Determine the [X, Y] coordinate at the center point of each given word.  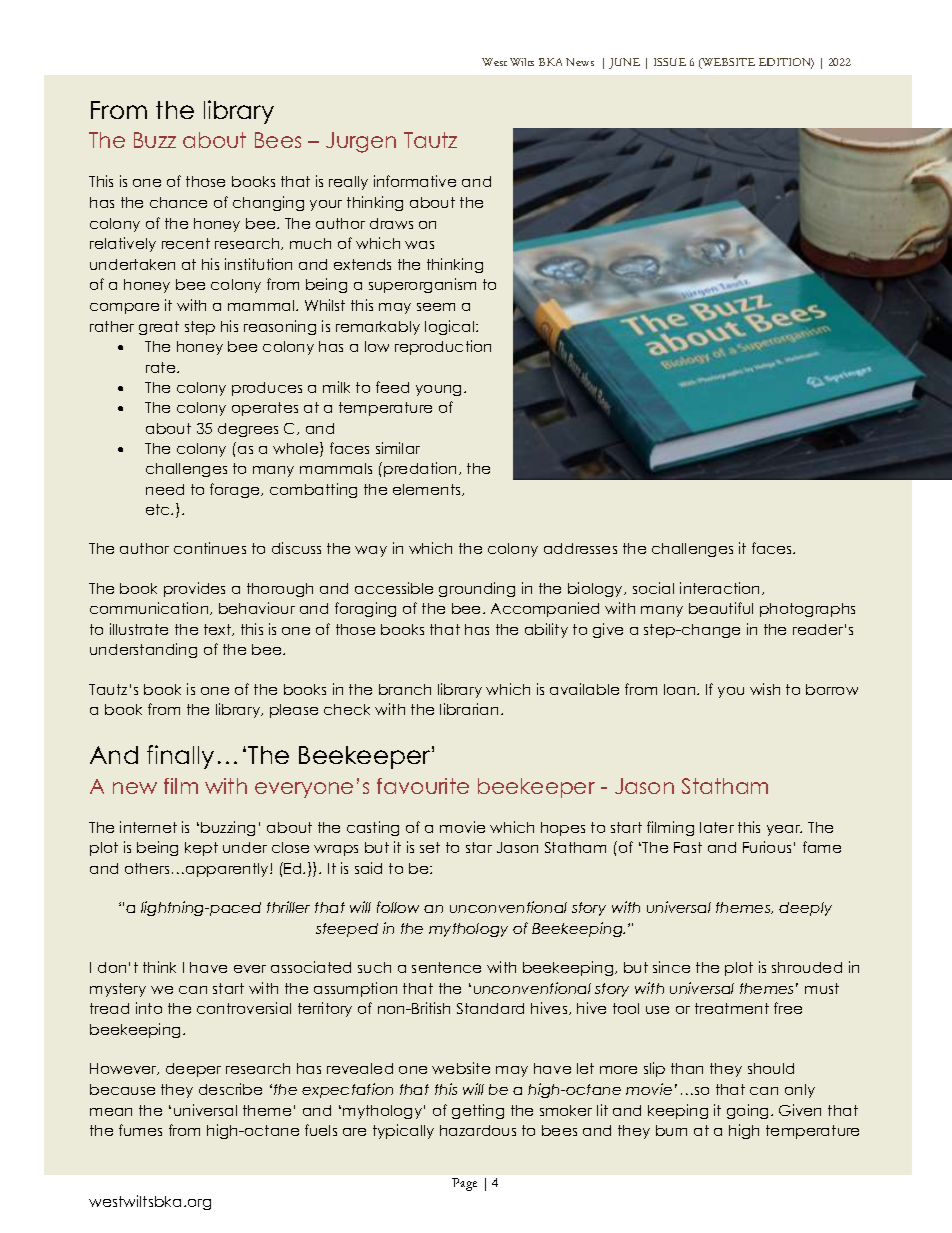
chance [178, 202]
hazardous [478, 1130]
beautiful [721, 608]
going [747, 1111]
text [219, 630]
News [580, 62]
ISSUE [670, 62]
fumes [140, 1130]
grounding [477, 589]
